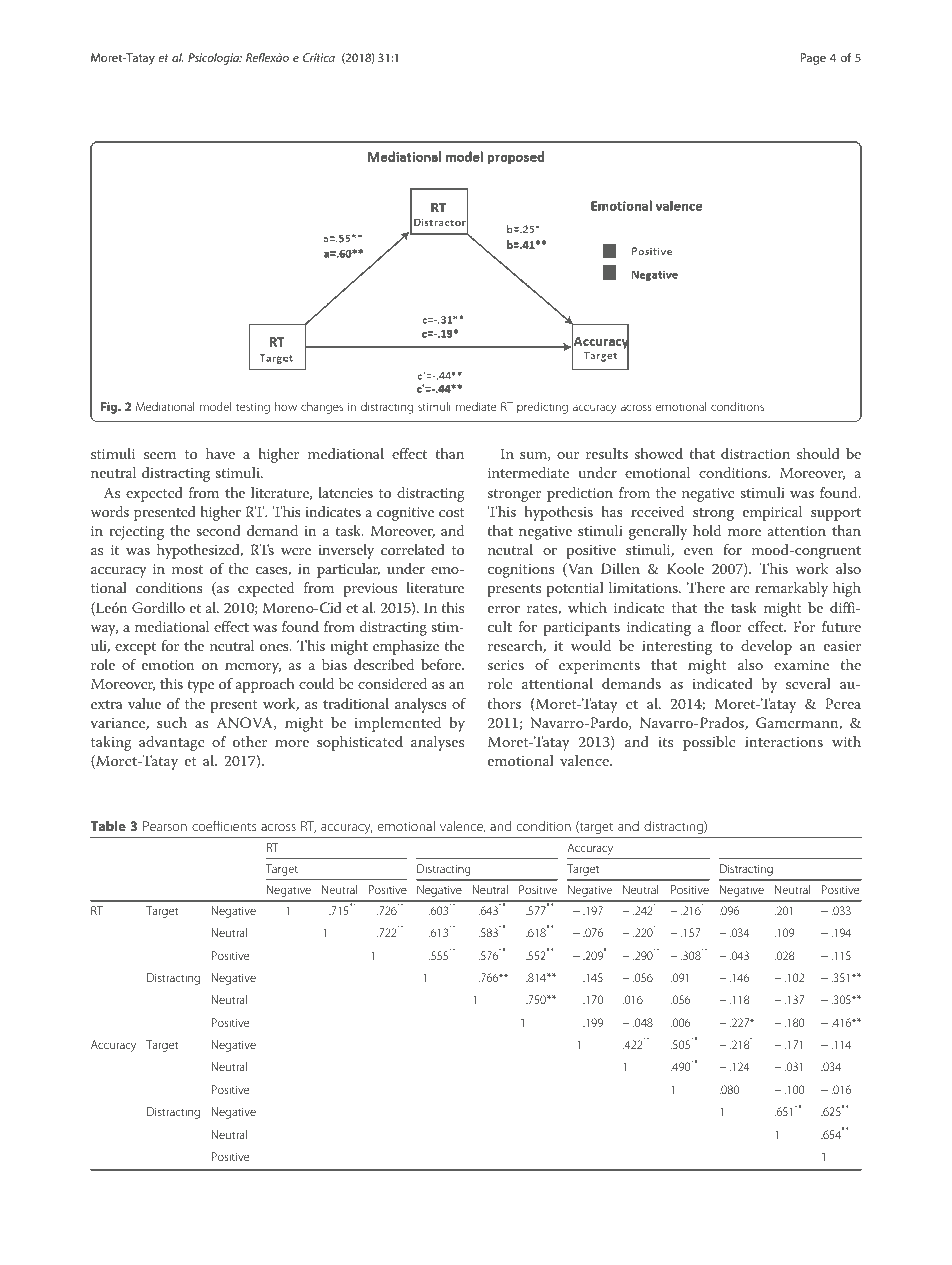  I want to click on showed, so click(659, 453).
